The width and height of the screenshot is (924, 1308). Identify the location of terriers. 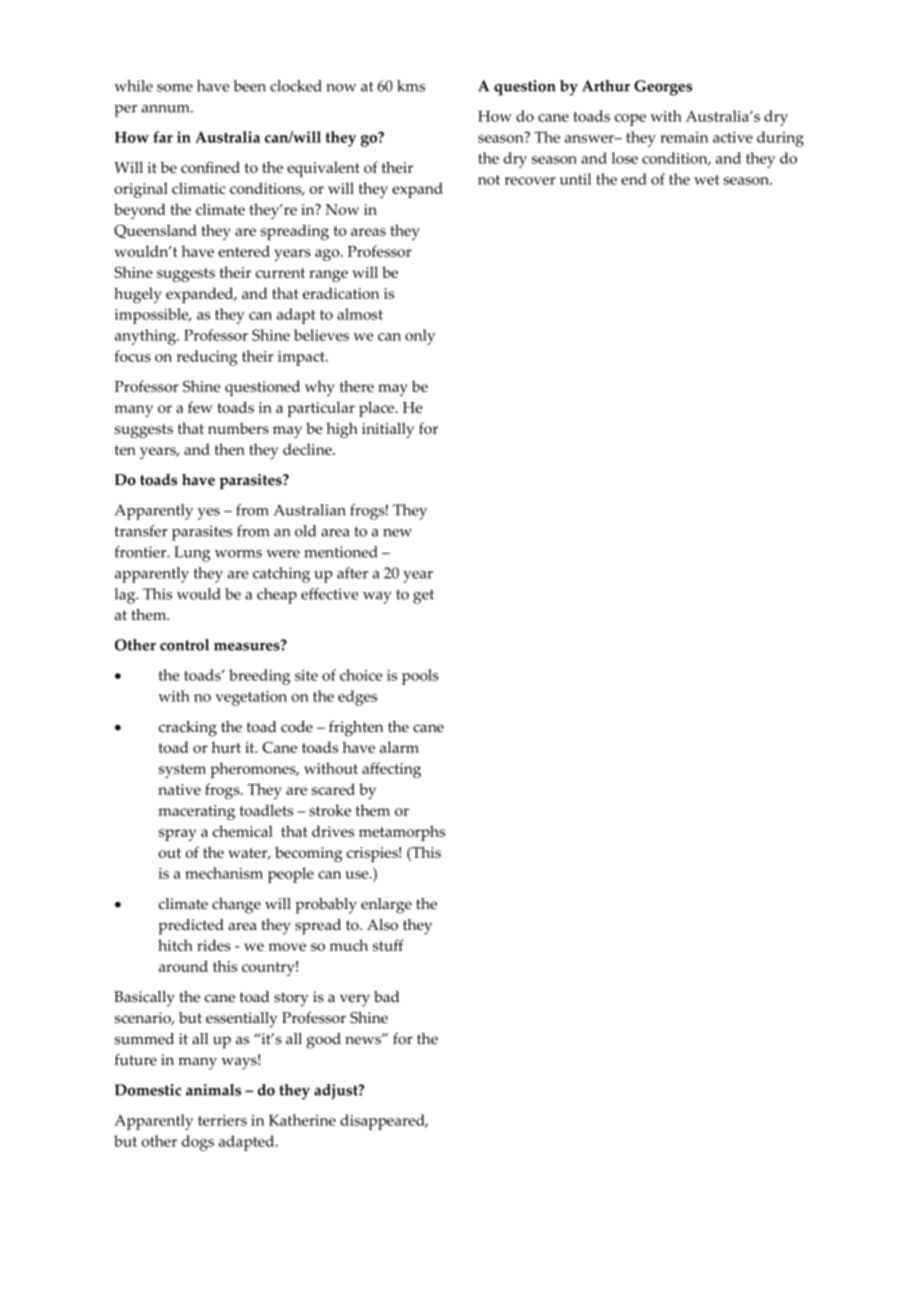
(222, 1120).
